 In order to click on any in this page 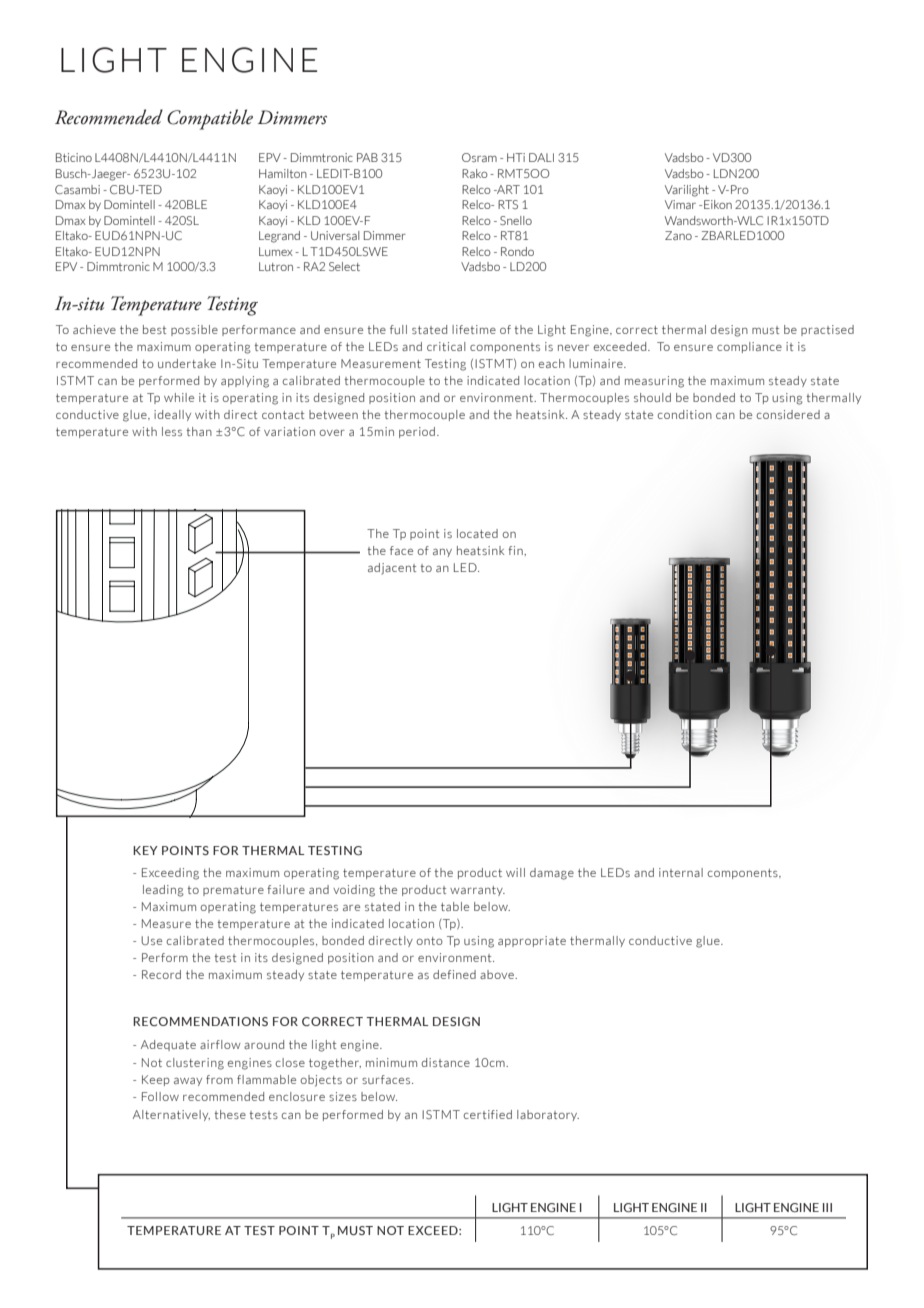, I will do `click(442, 553)`.
